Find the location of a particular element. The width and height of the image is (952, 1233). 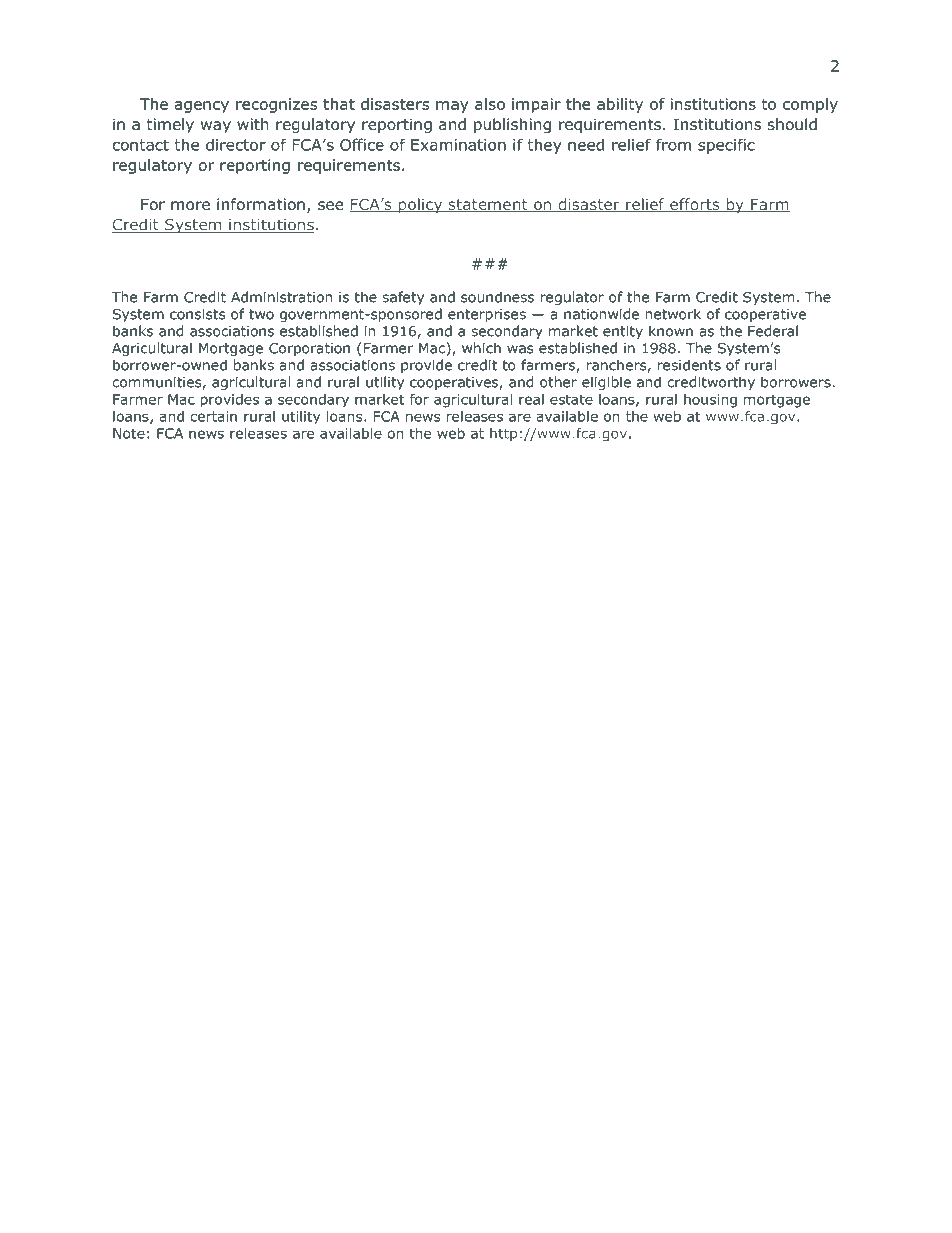

certain is located at coordinates (213, 416).
